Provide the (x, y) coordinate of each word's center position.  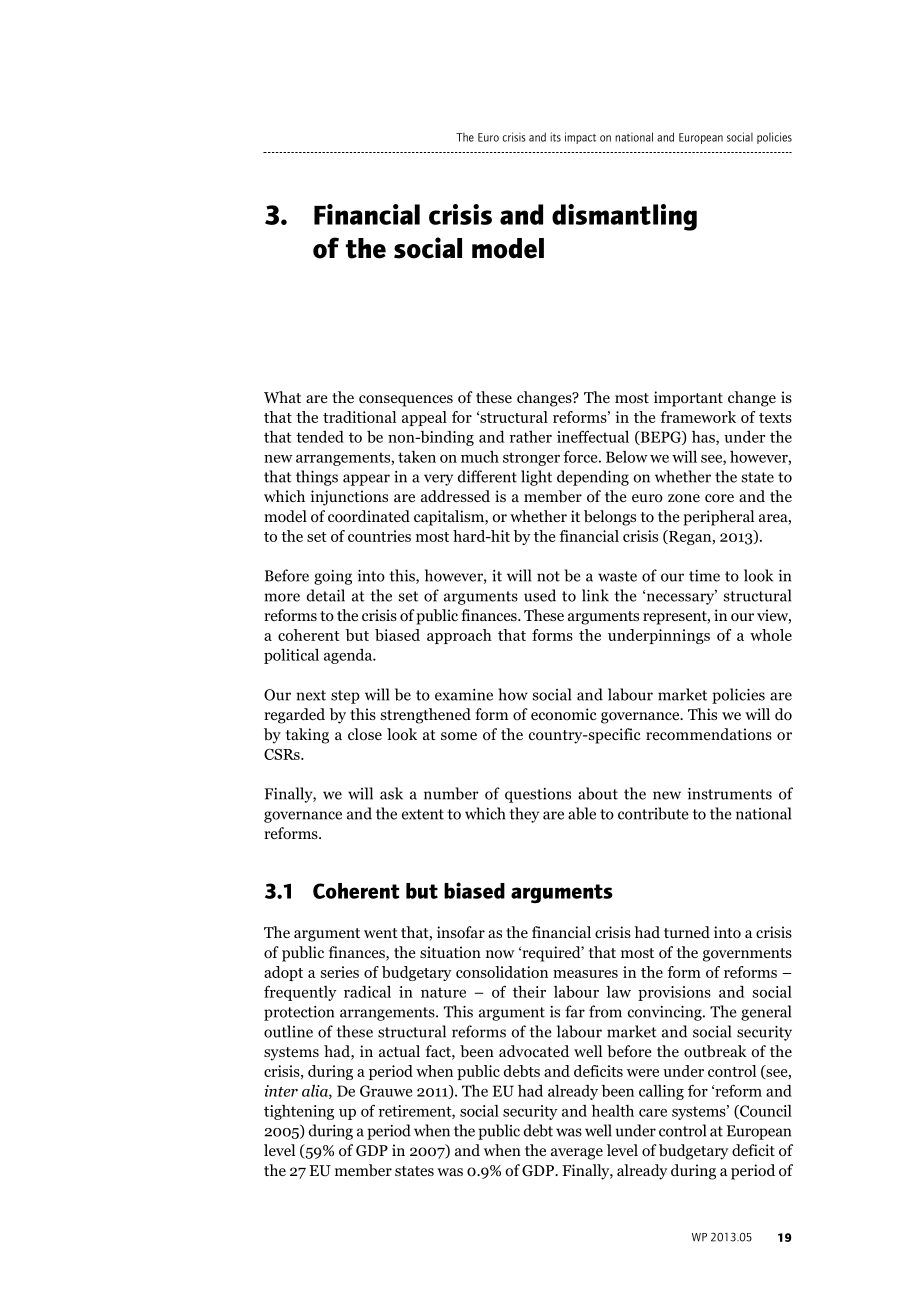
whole (771, 635)
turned (687, 932)
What (282, 397)
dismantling (624, 217)
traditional (359, 417)
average (577, 1154)
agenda (349, 656)
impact (580, 138)
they (524, 815)
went (381, 933)
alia (316, 1091)
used (540, 595)
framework (698, 417)
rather (531, 437)
